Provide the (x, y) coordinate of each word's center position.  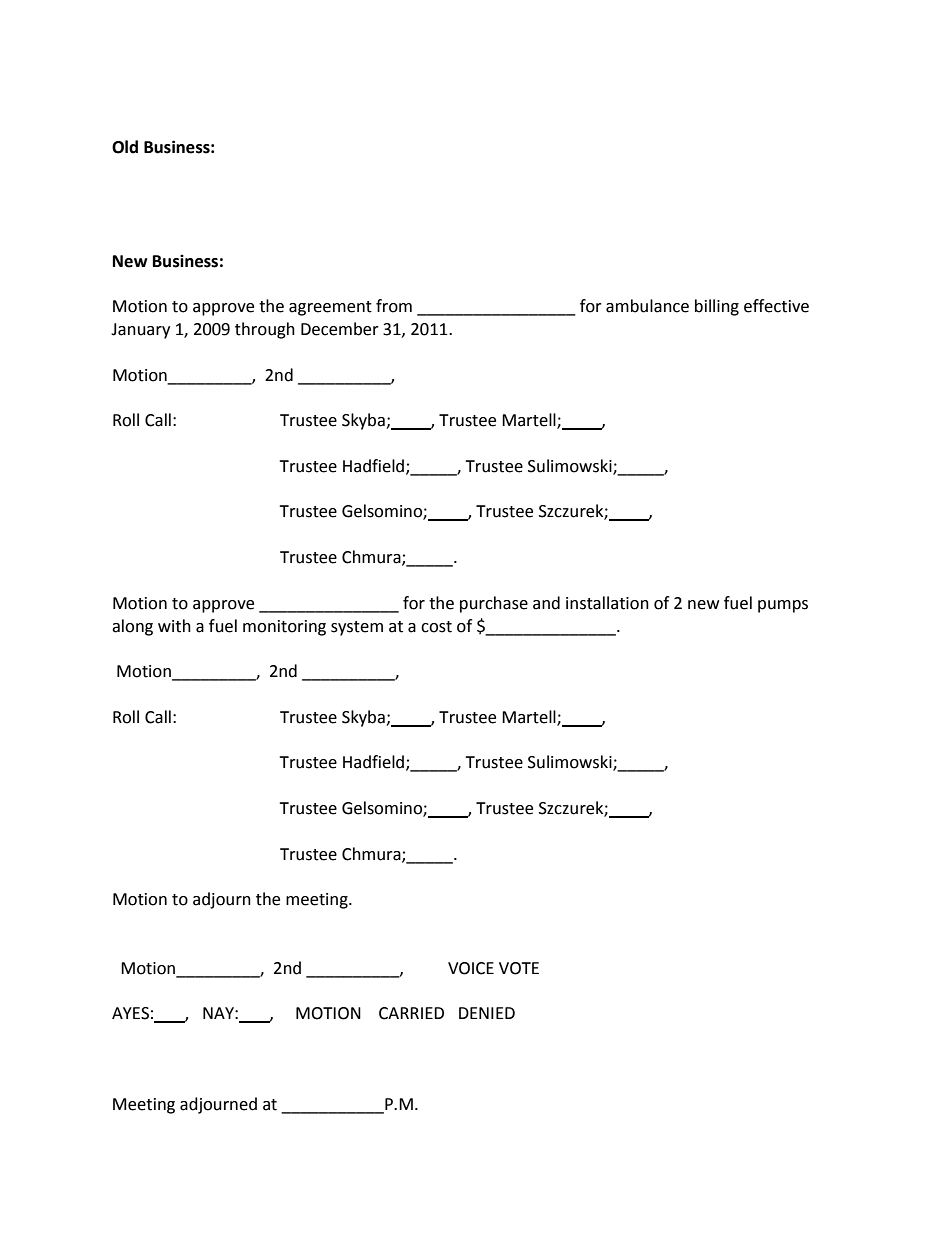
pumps (783, 606)
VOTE (519, 968)
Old (125, 147)
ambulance (647, 306)
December (340, 329)
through (265, 330)
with (174, 626)
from (394, 306)
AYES (130, 1013)
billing (717, 307)
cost (436, 627)
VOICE (471, 968)
